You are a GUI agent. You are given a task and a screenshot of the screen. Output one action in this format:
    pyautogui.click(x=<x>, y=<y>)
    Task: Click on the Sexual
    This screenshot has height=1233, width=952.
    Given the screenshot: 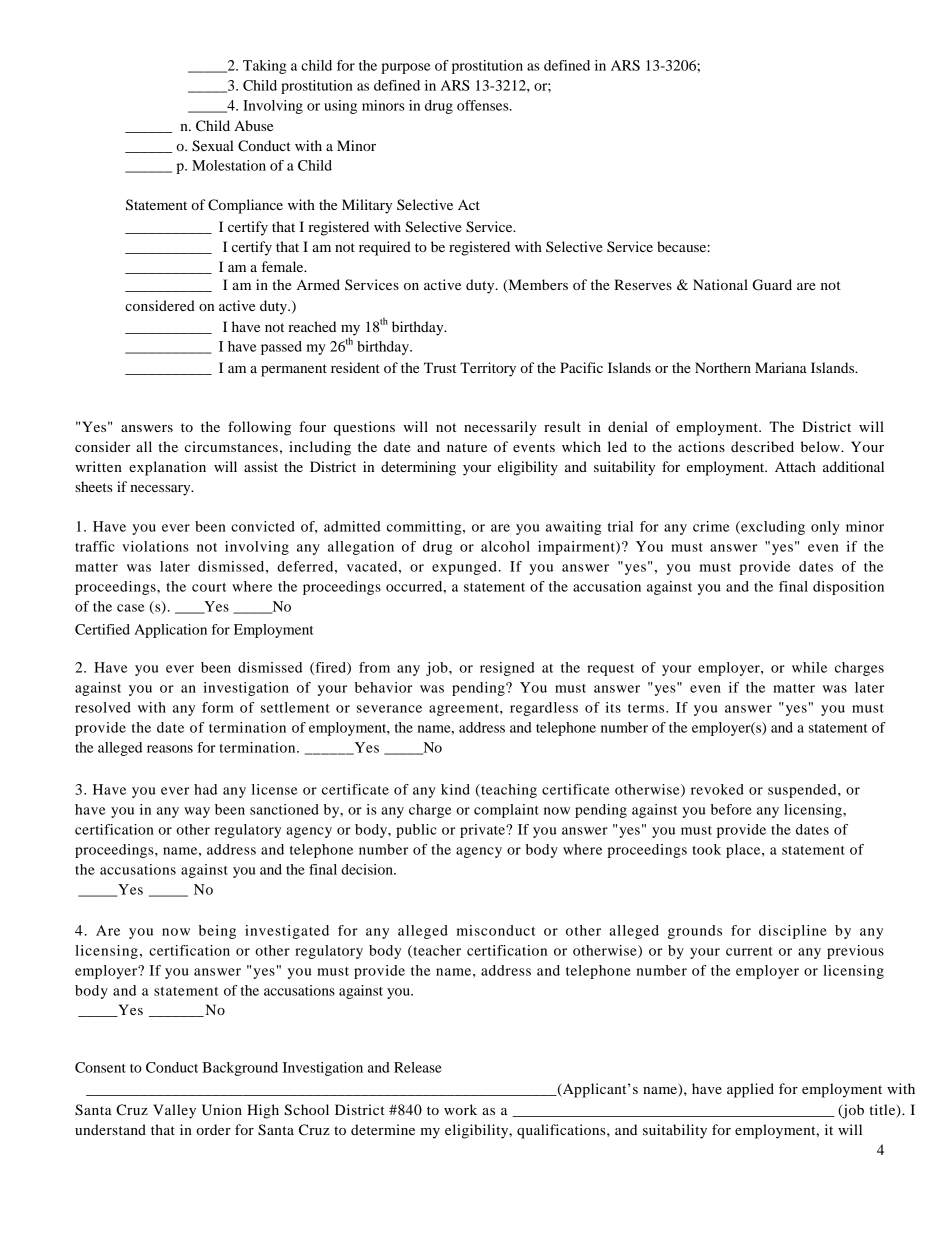 What is the action you would take?
    pyautogui.click(x=213, y=146)
